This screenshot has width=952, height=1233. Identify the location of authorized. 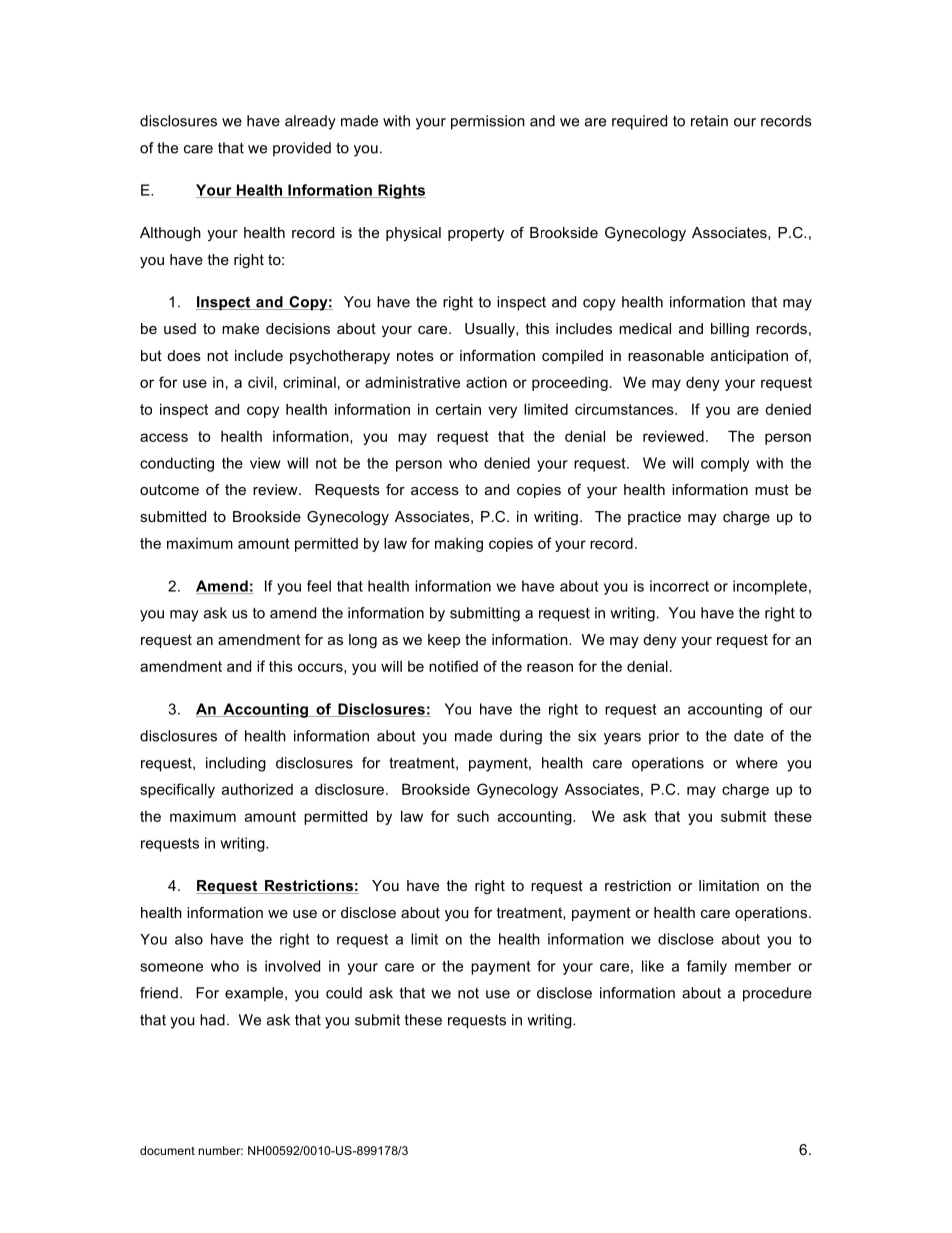
(257, 789).
